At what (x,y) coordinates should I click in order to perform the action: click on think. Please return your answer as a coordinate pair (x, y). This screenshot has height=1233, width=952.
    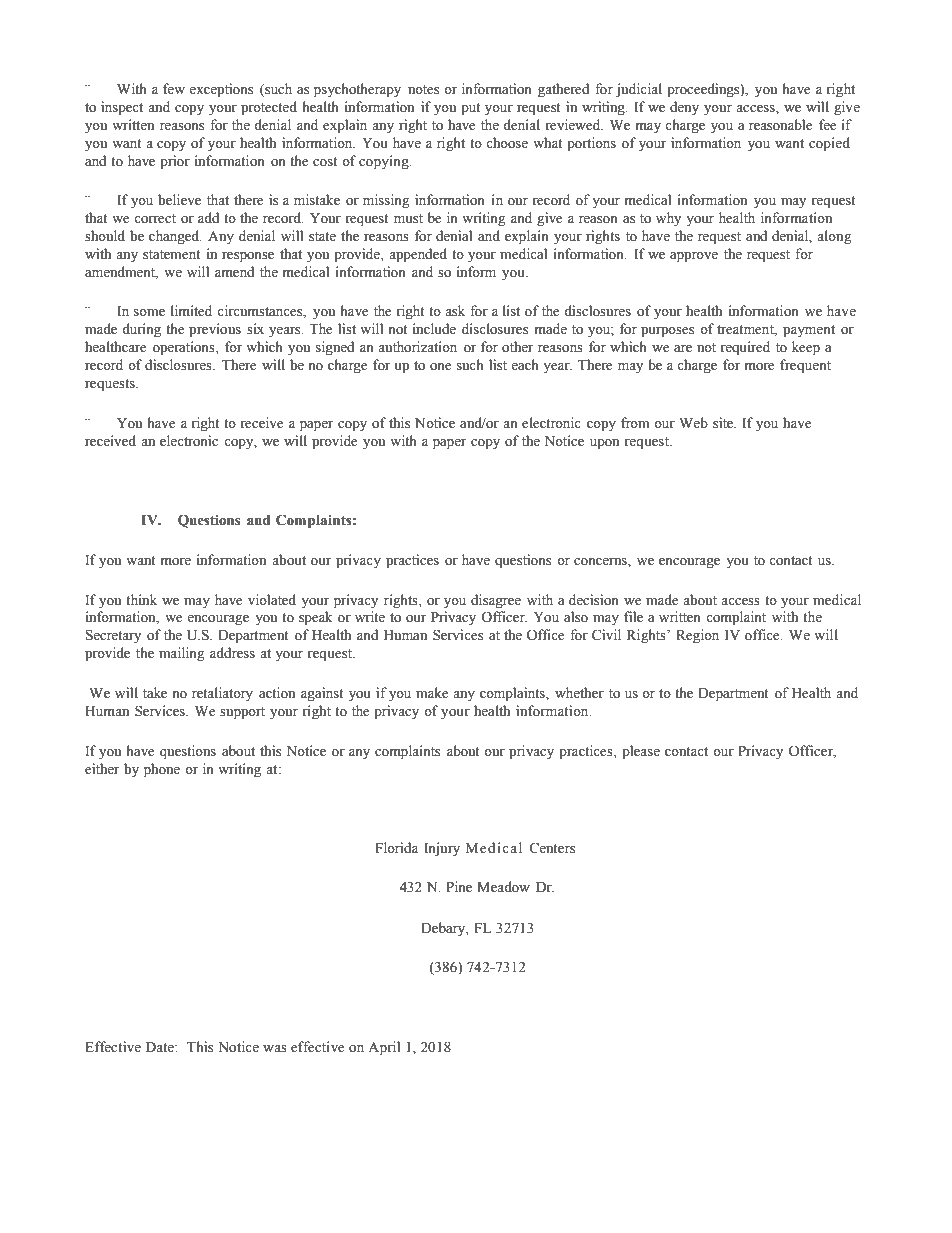
    Looking at the image, I should click on (141, 599).
